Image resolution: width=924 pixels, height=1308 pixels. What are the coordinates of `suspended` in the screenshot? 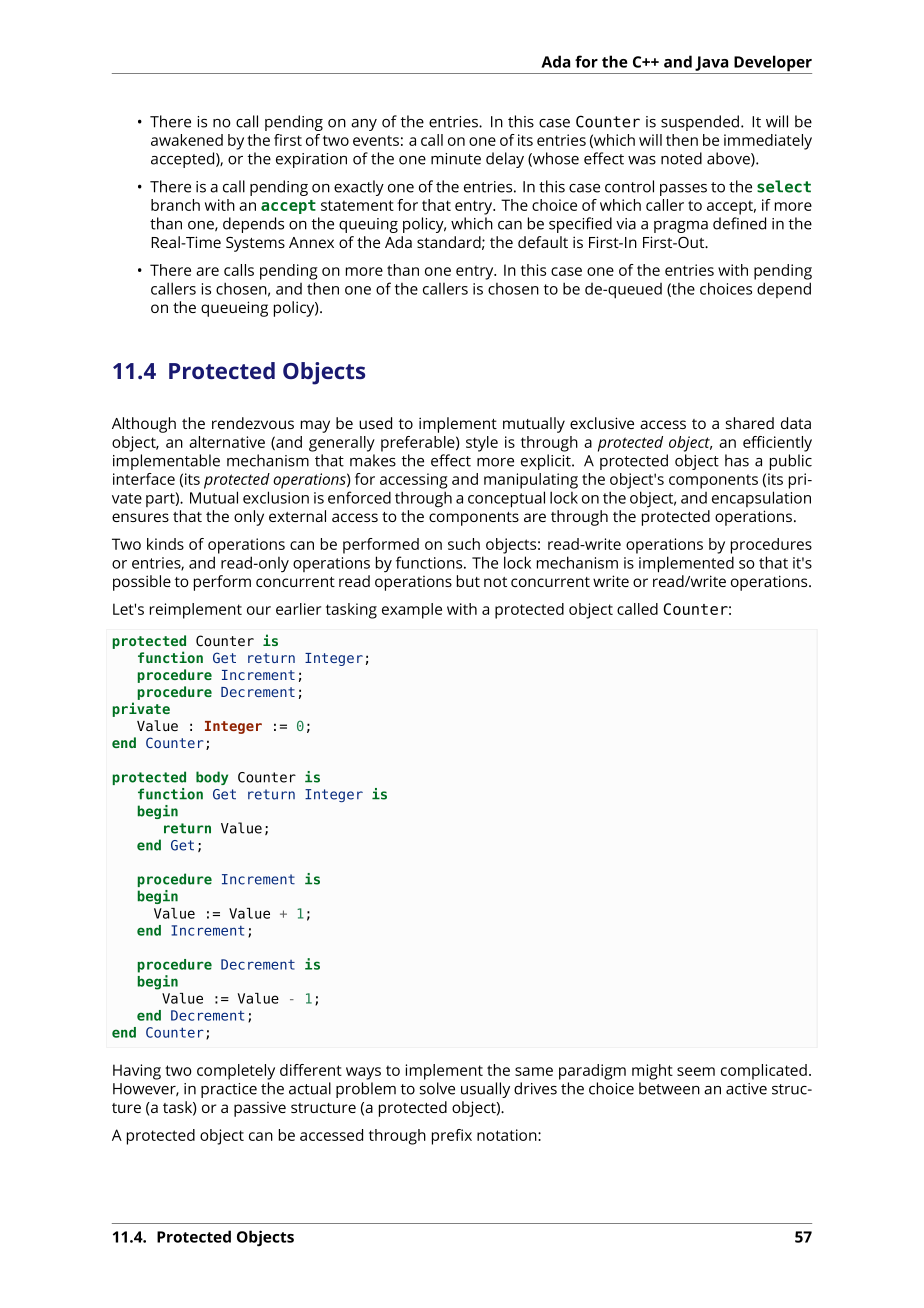 It's located at (701, 123).
